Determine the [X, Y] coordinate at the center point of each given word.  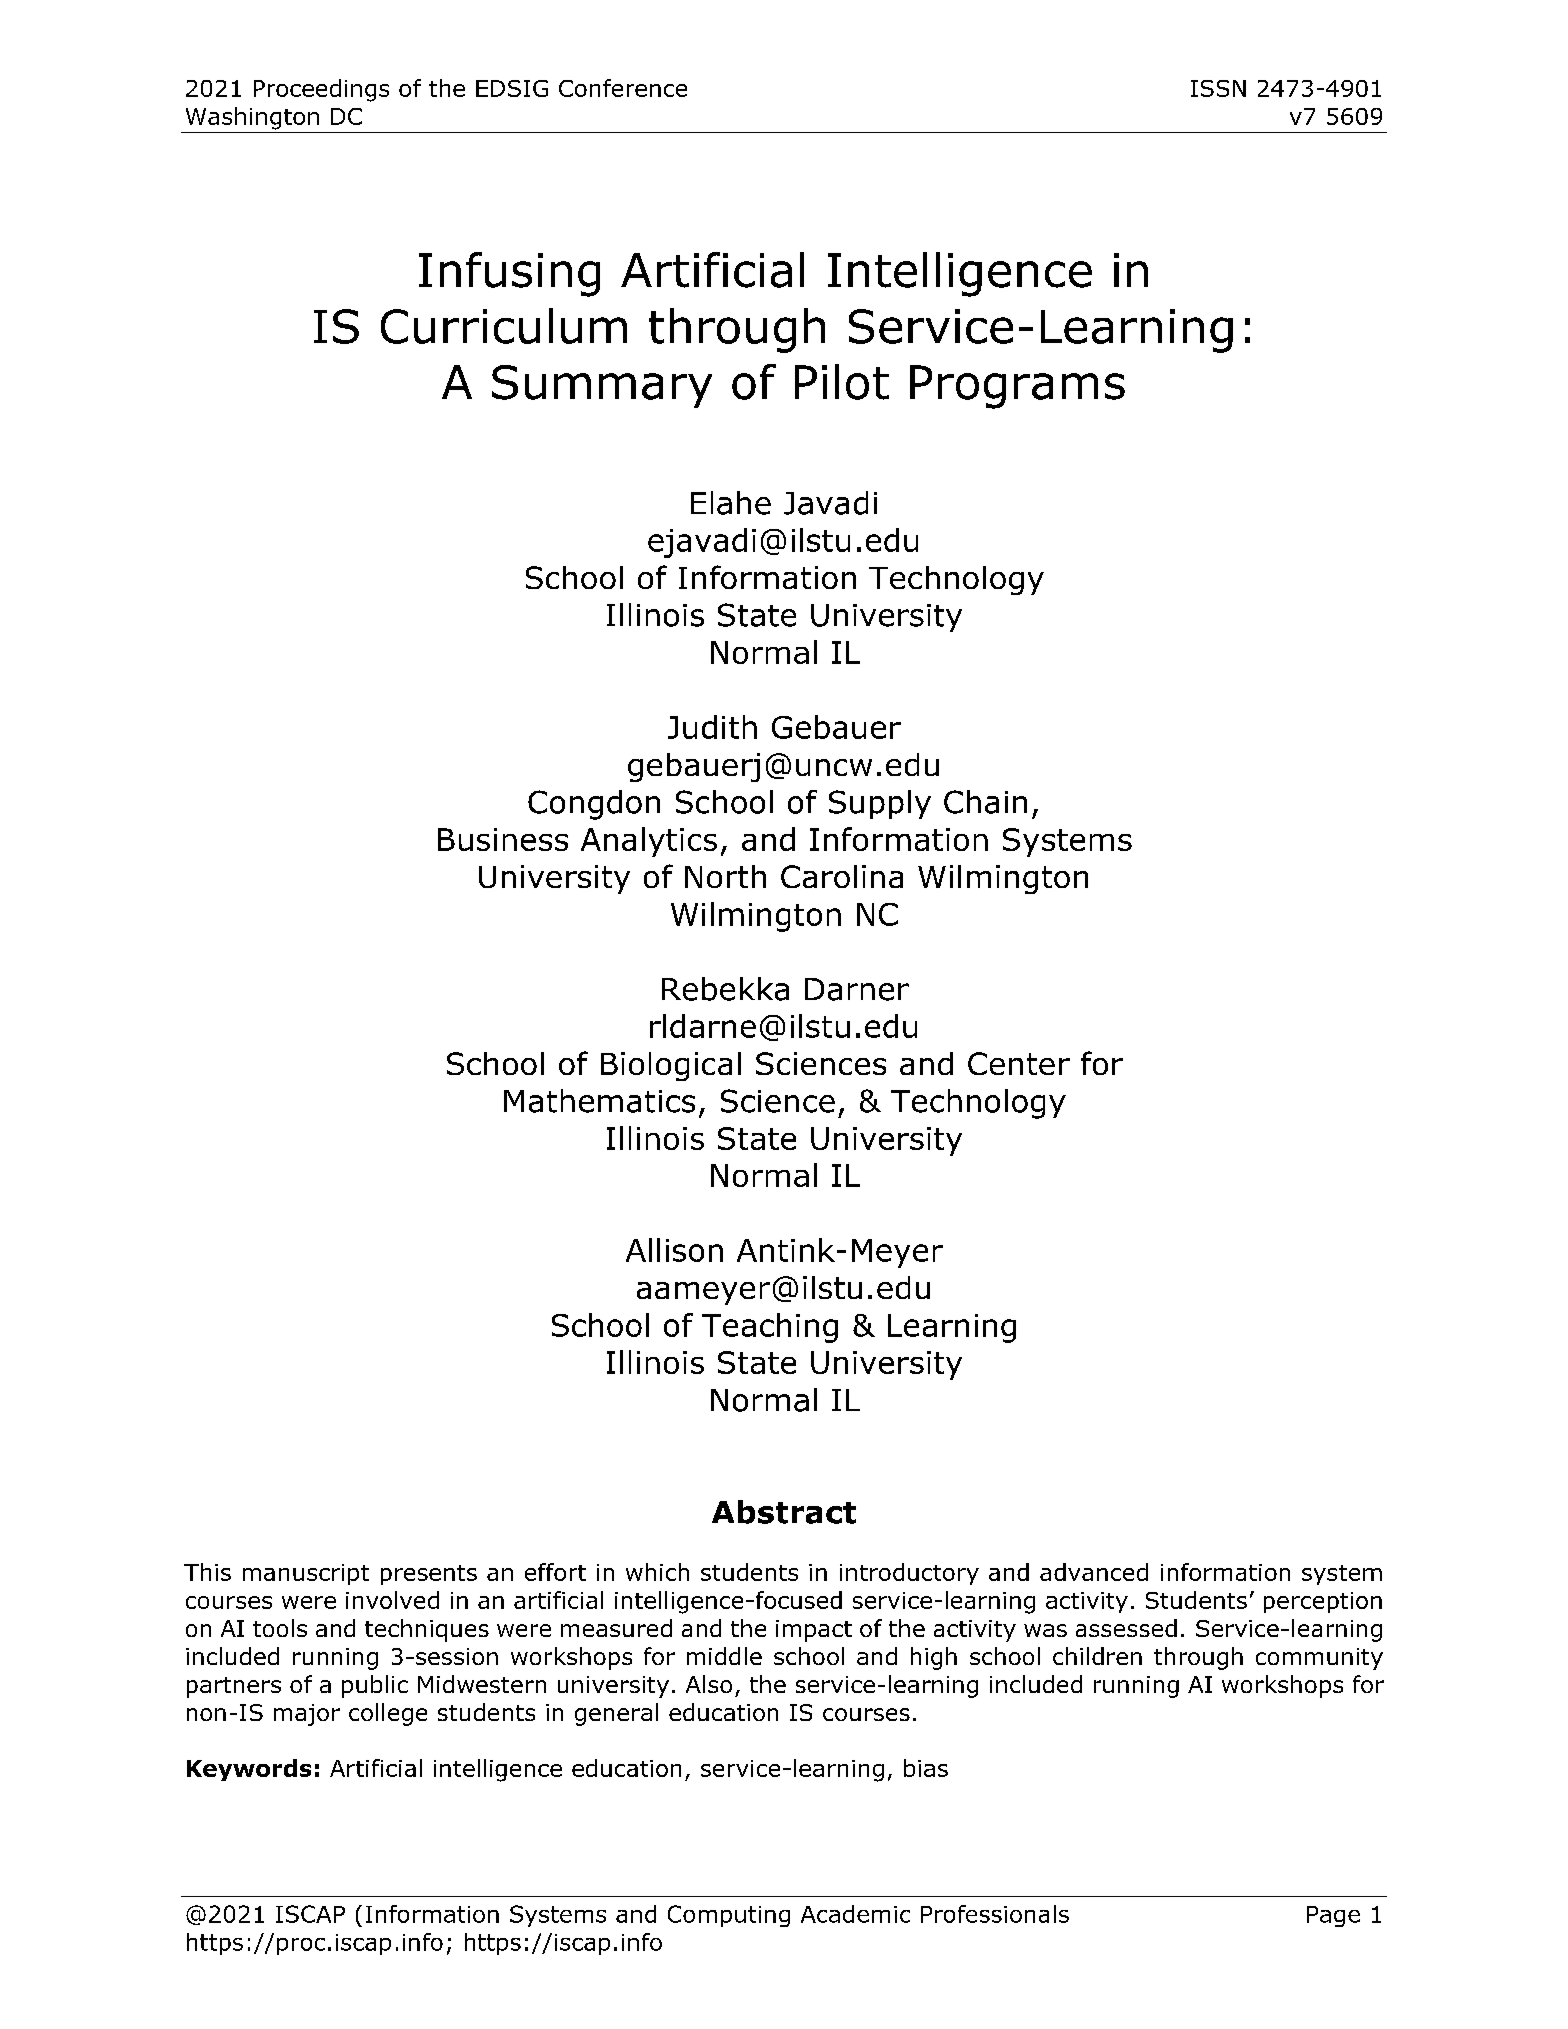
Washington [252, 118]
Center [1019, 1063]
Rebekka [725, 989]
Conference [623, 88]
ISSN [1218, 88]
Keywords [249, 1770]
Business [503, 839]
